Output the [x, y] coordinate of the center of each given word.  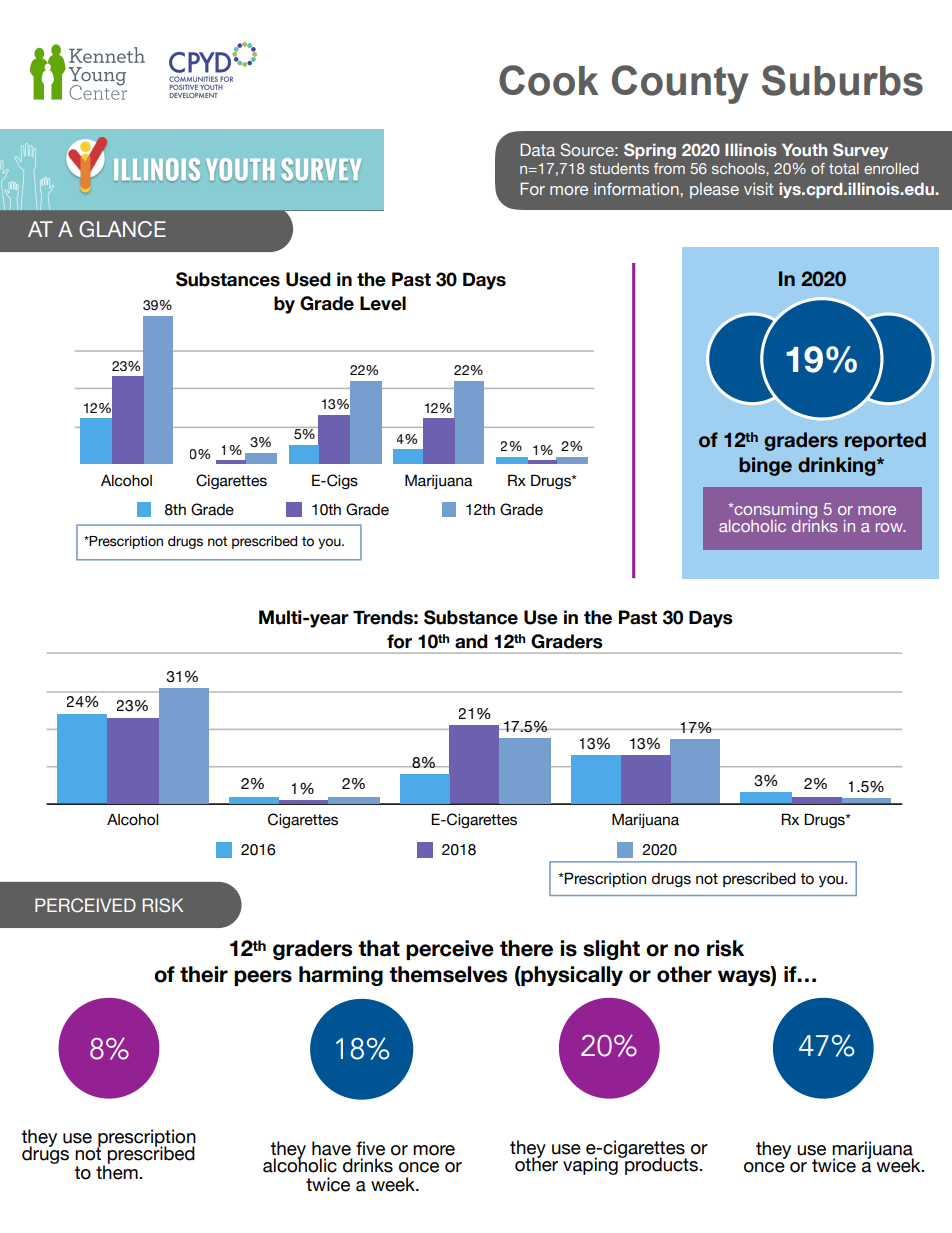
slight [611, 950]
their [204, 974]
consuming [774, 512]
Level [383, 303]
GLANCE [122, 229]
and [471, 641]
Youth [804, 149]
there [526, 948]
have [331, 1148]
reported [885, 441]
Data [537, 149]
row [890, 527]
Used [308, 279]
